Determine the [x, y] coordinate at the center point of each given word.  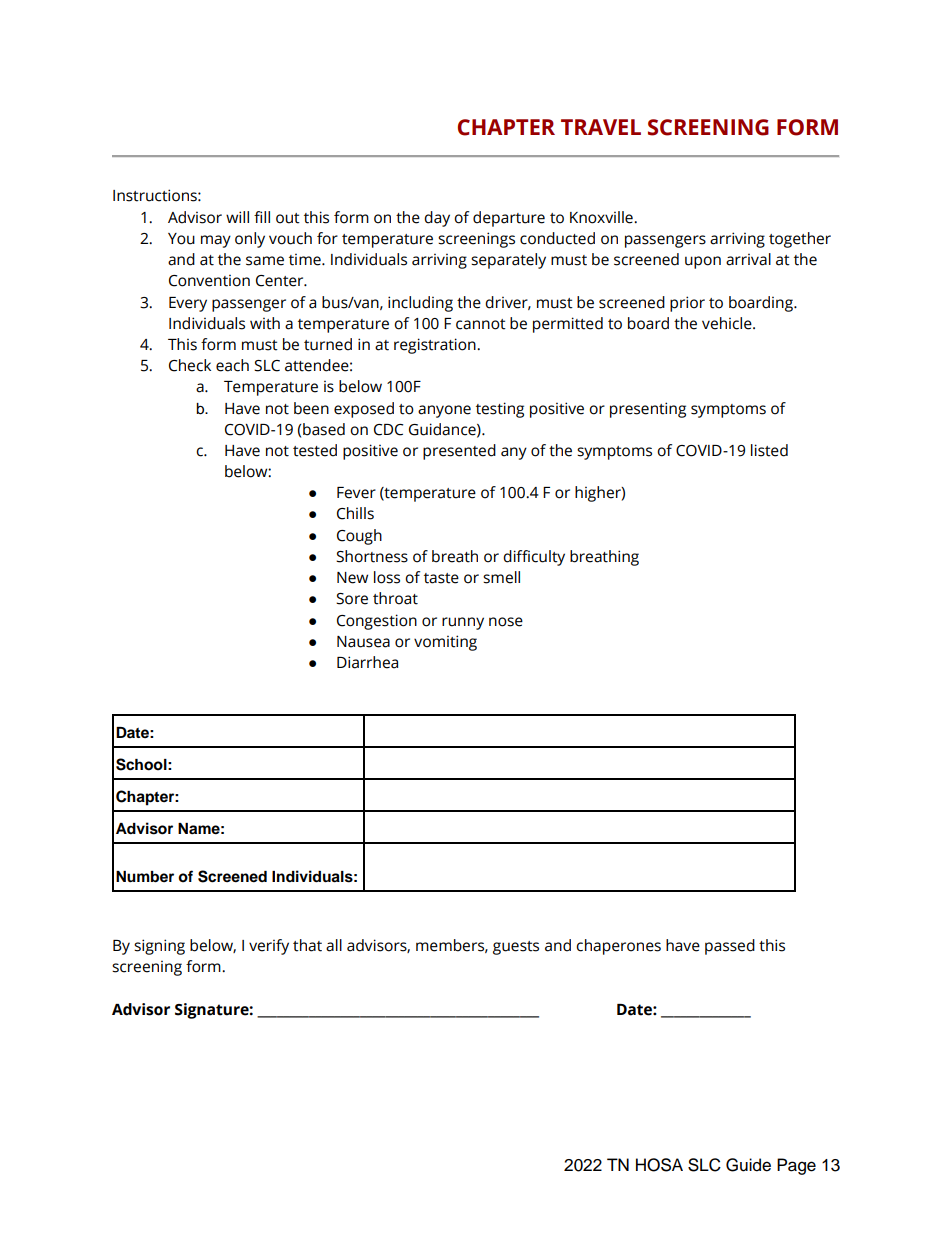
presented [459, 452]
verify [269, 947]
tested [315, 450]
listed [769, 450]
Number [145, 877]
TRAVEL [601, 127]
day [437, 219]
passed [730, 947]
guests [516, 948]
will [237, 217]
